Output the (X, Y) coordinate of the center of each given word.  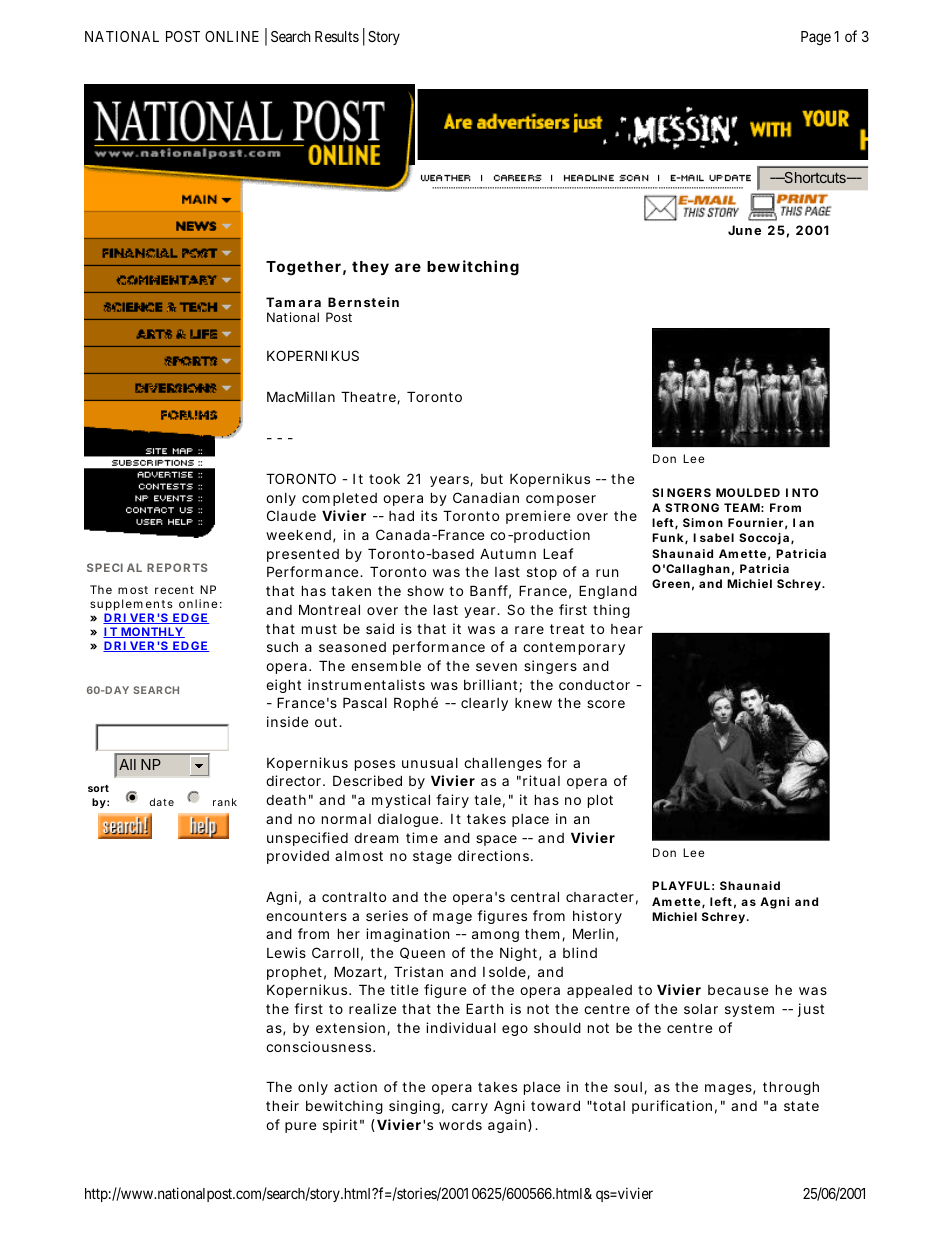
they (370, 268)
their (282, 1105)
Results (337, 36)
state (801, 1106)
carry (470, 1108)
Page (816, 38)
